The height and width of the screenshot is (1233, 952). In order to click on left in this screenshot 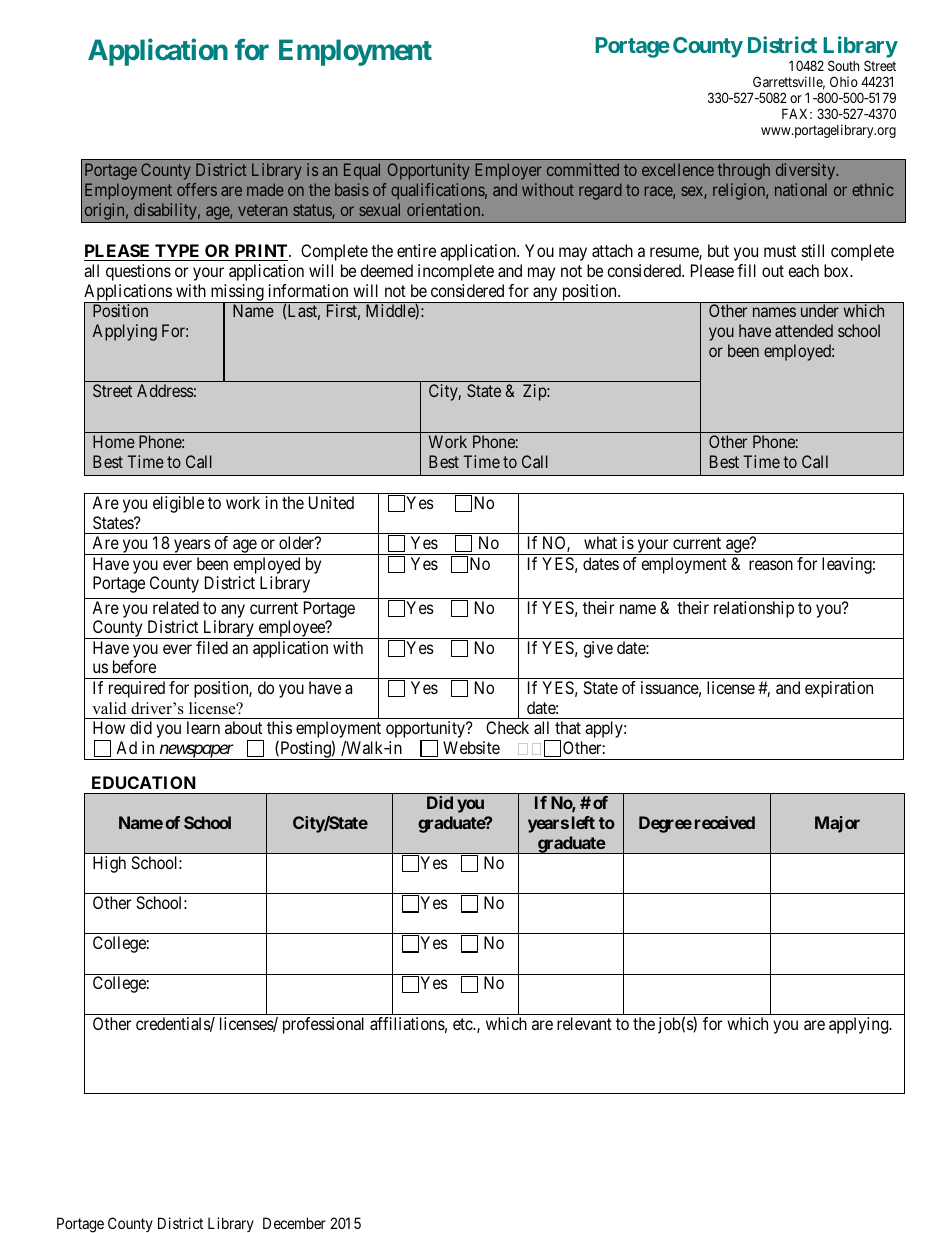, I will do `click(583, 822)`.
